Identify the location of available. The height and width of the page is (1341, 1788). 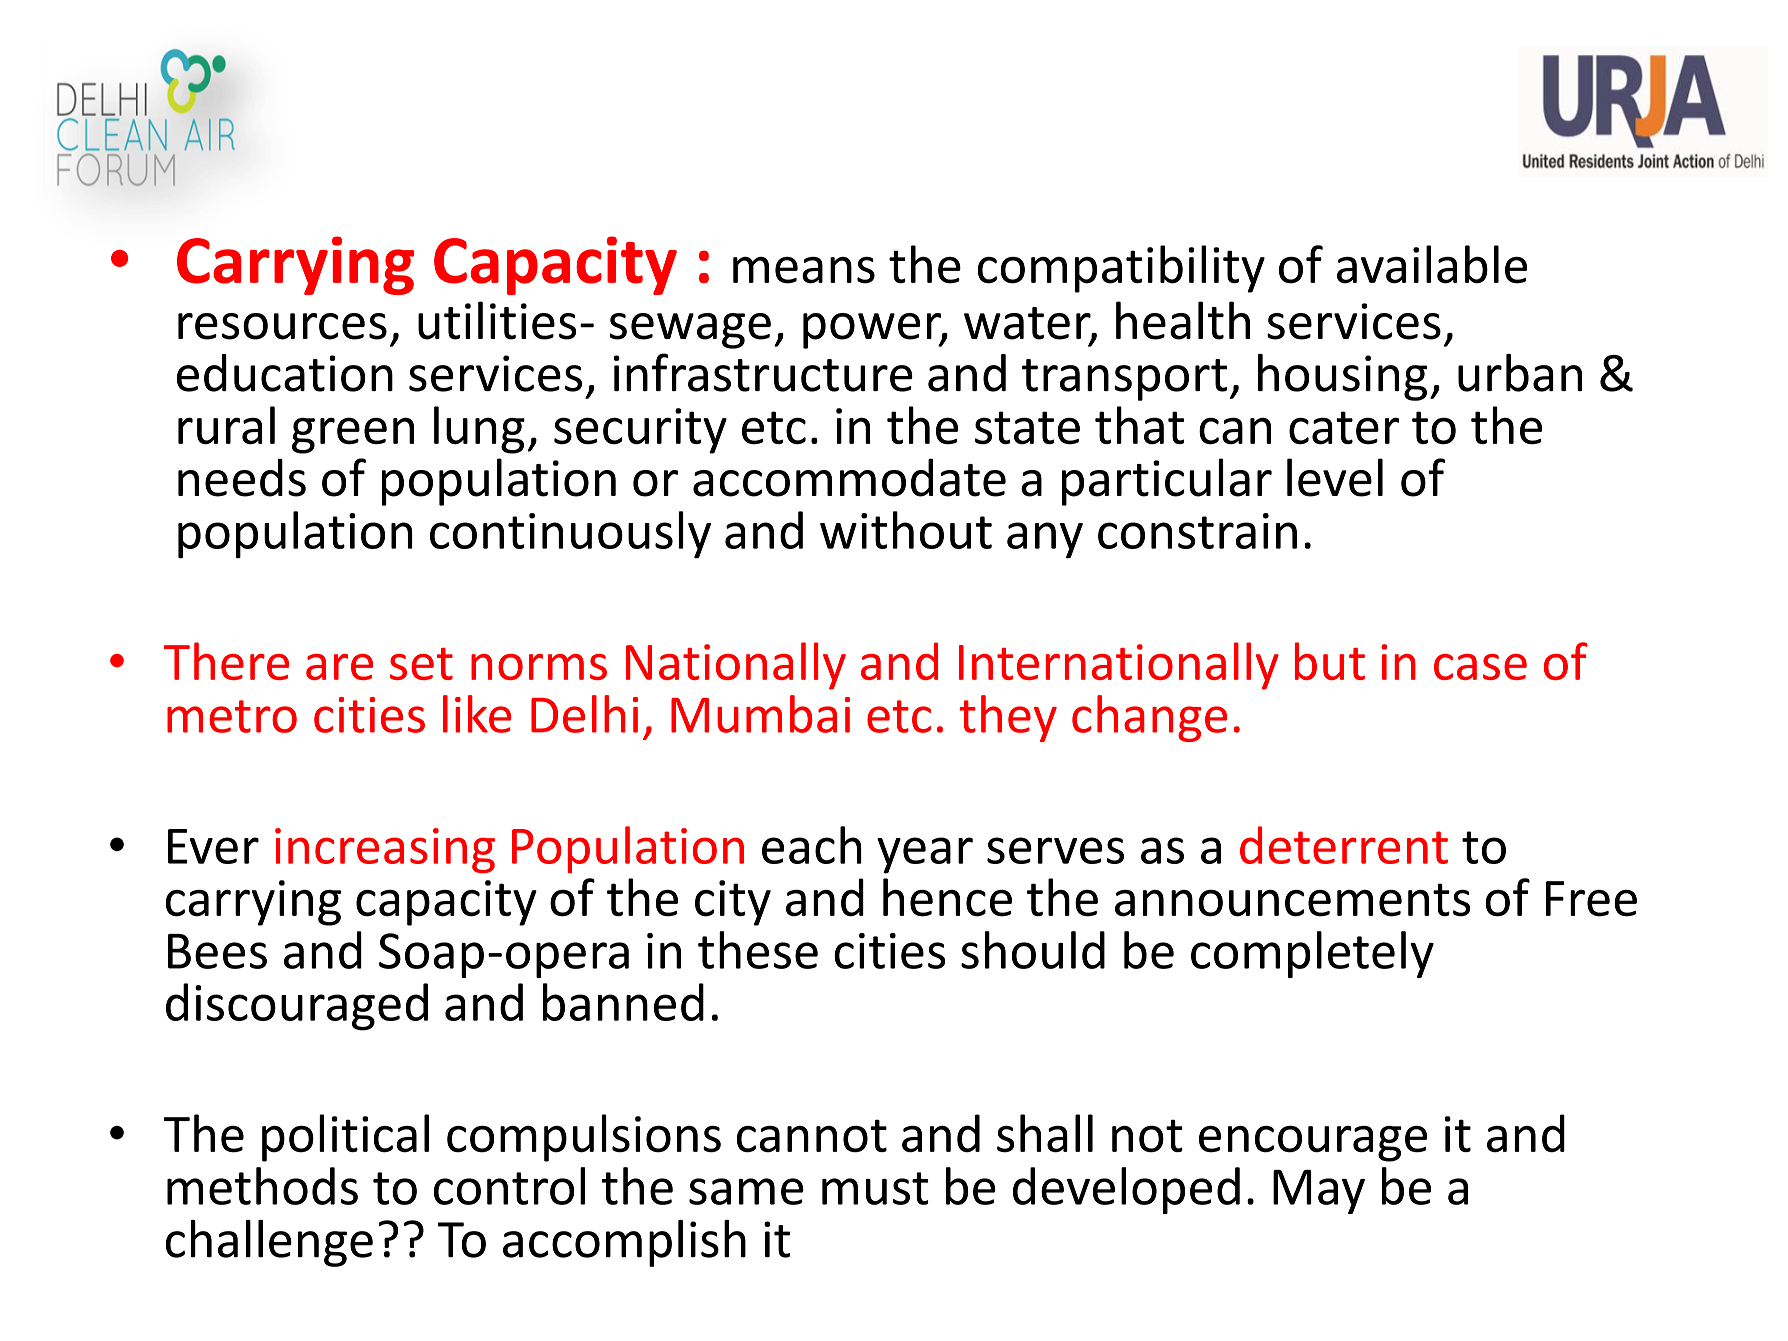
(1432, 264).
